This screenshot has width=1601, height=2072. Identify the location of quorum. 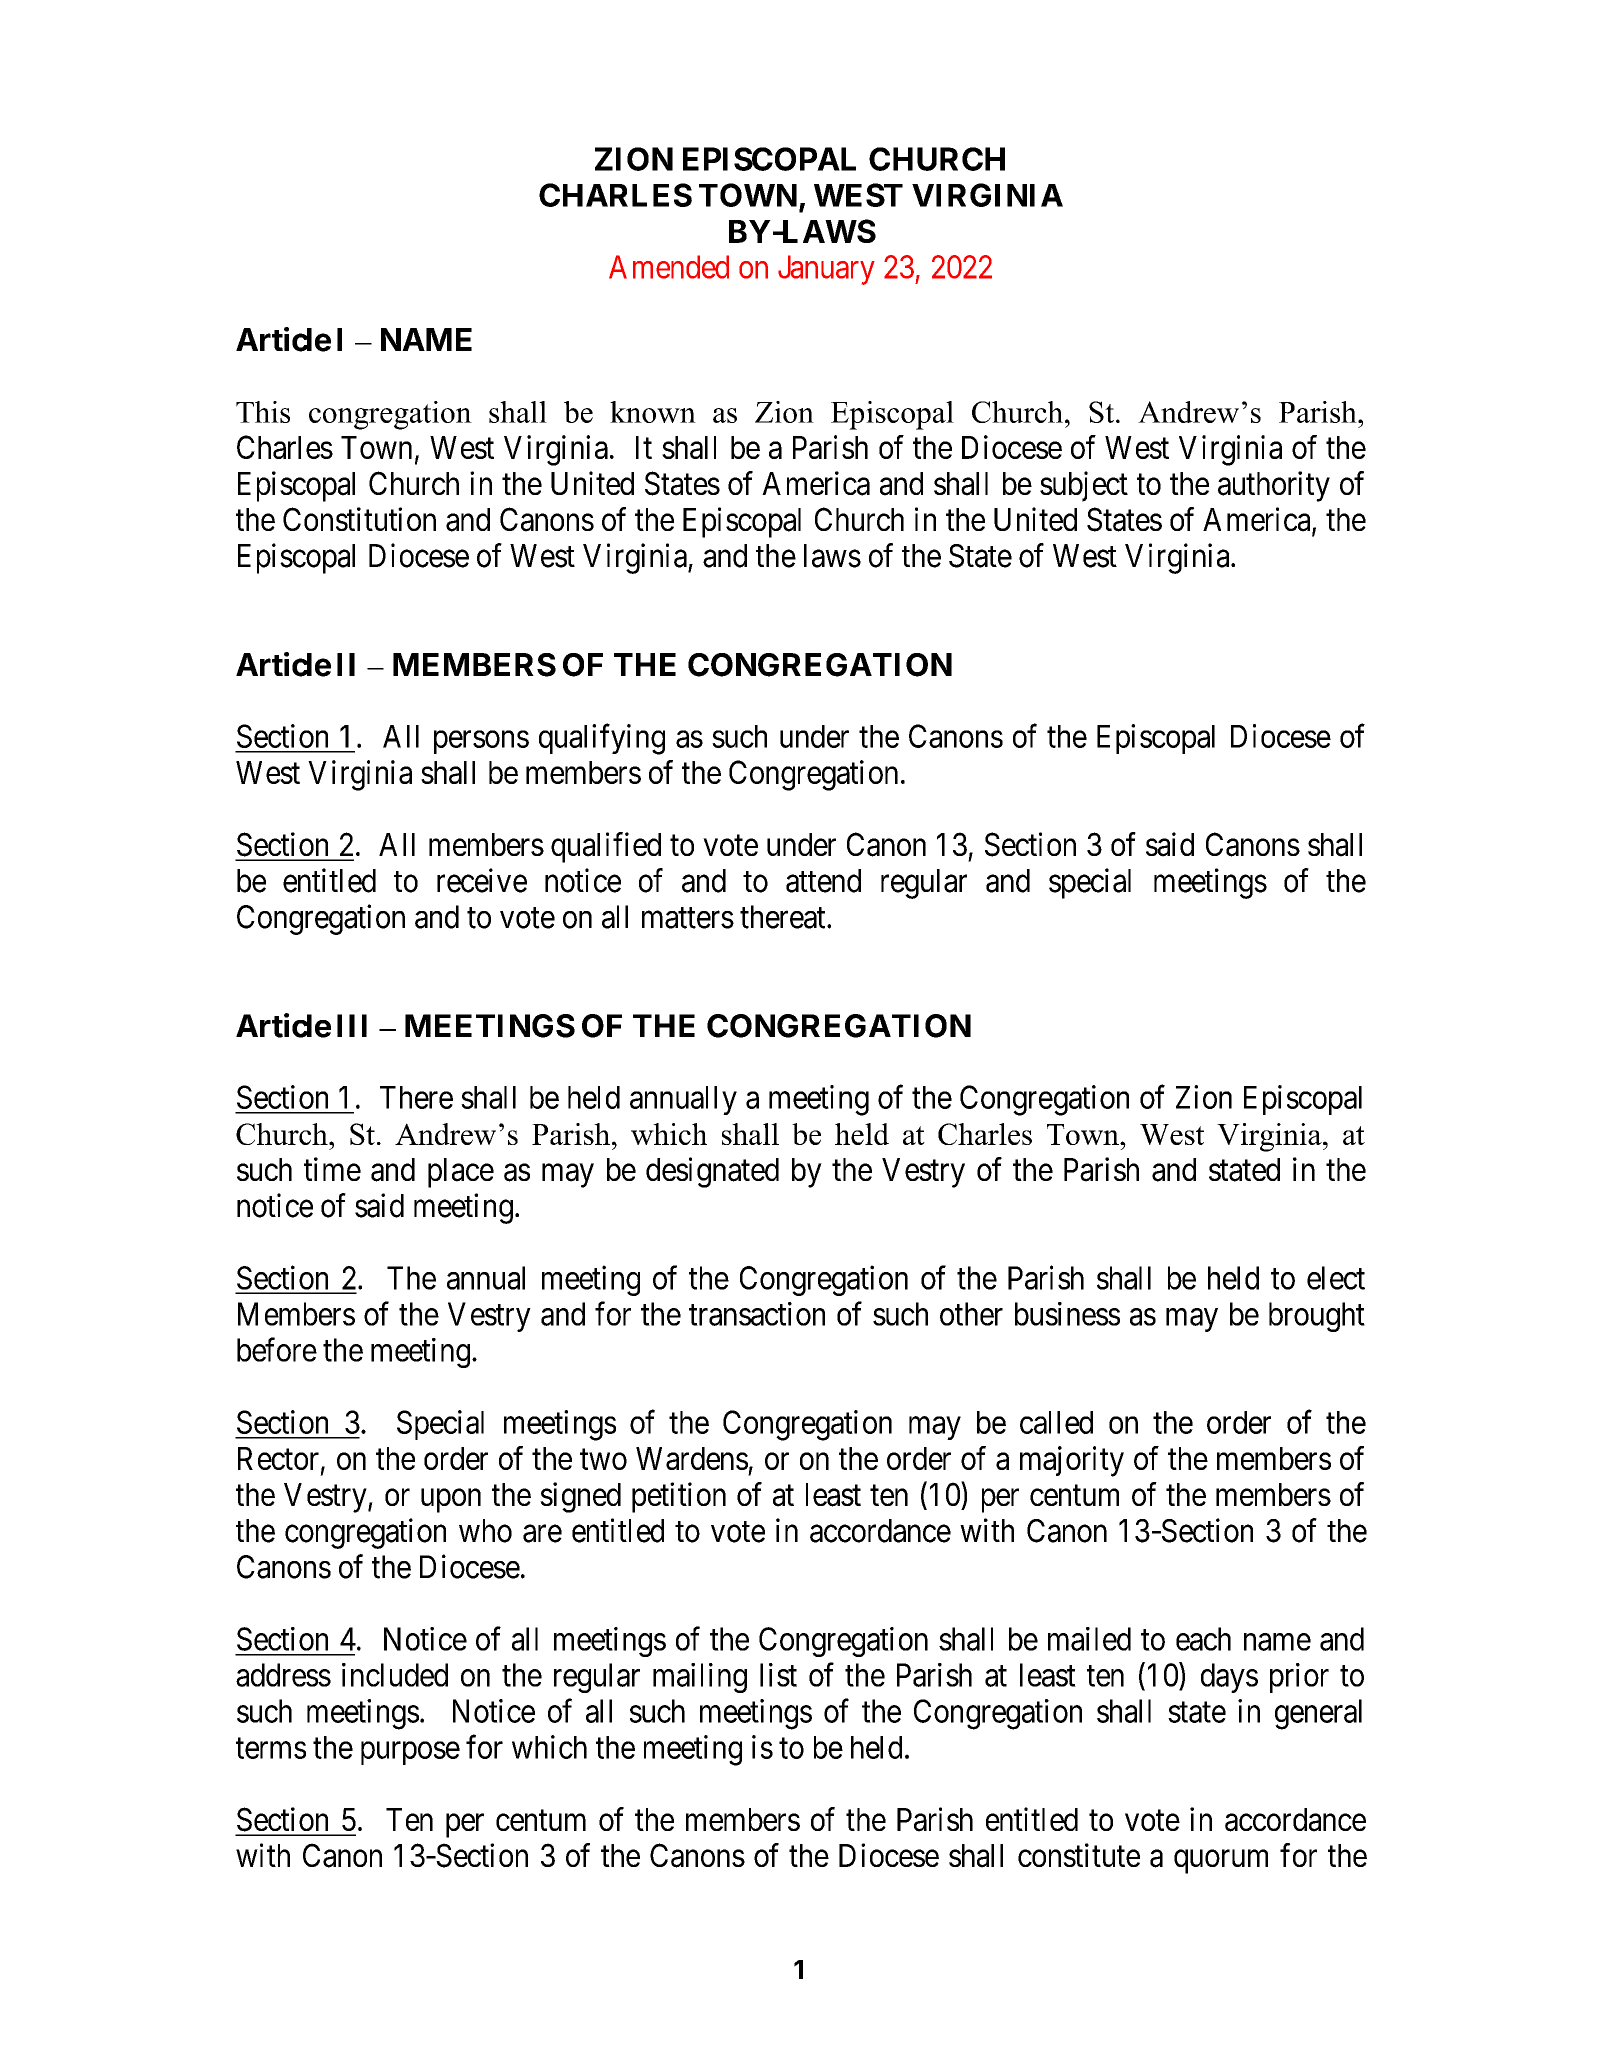
(1221, 1862).
